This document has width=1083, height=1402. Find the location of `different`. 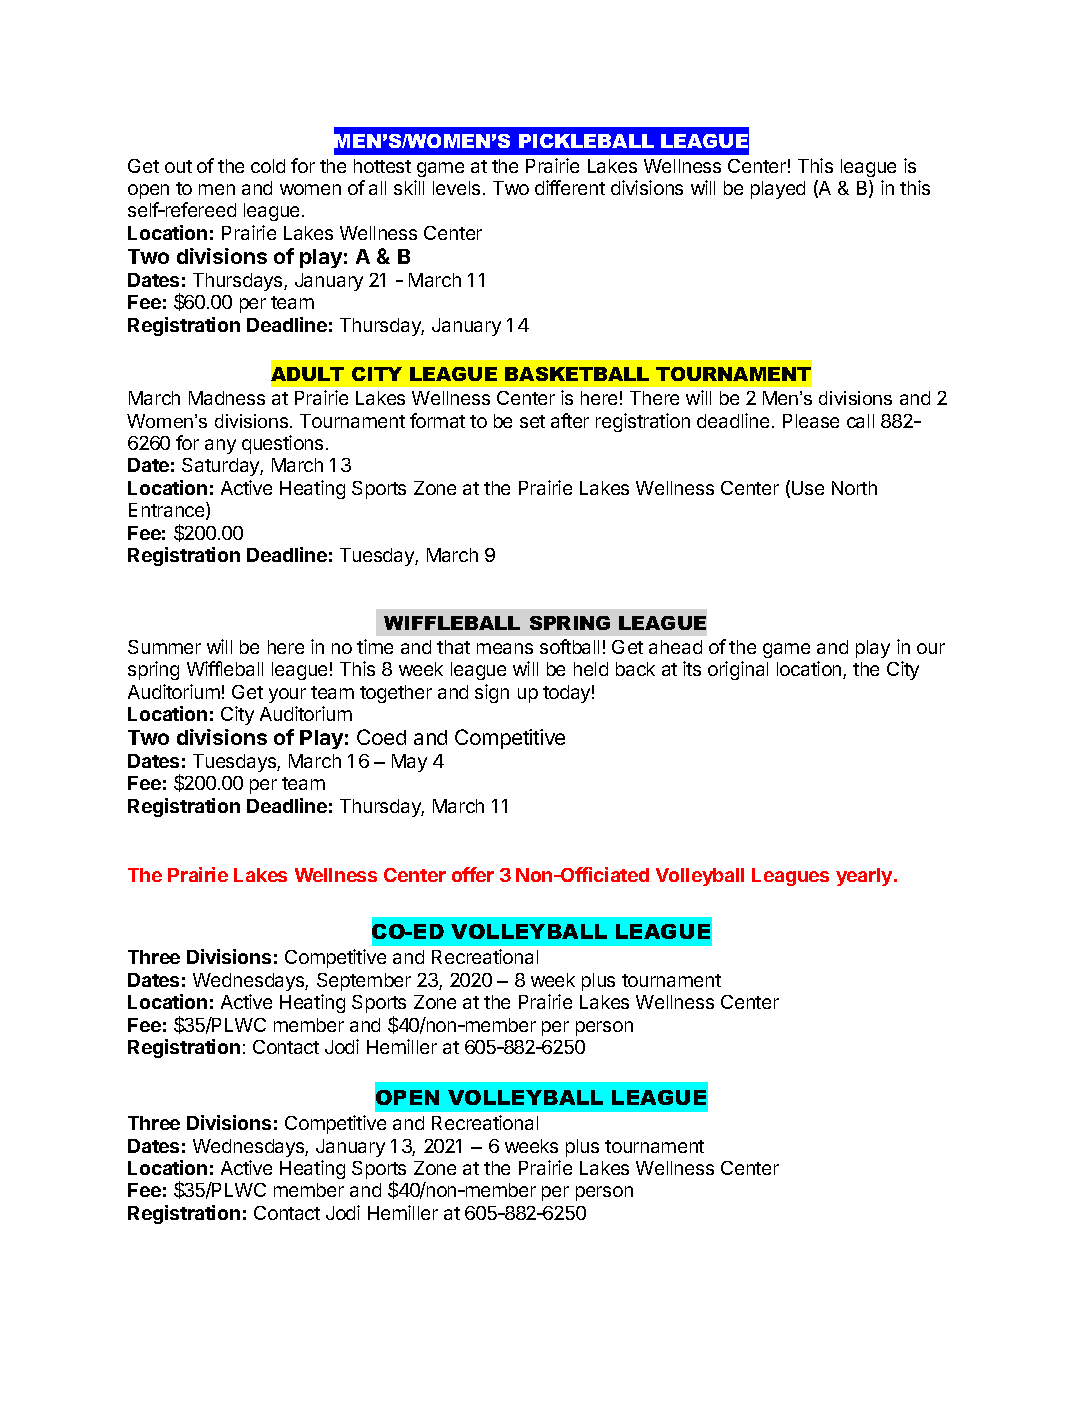

different is located at coordinates (570, 187).
